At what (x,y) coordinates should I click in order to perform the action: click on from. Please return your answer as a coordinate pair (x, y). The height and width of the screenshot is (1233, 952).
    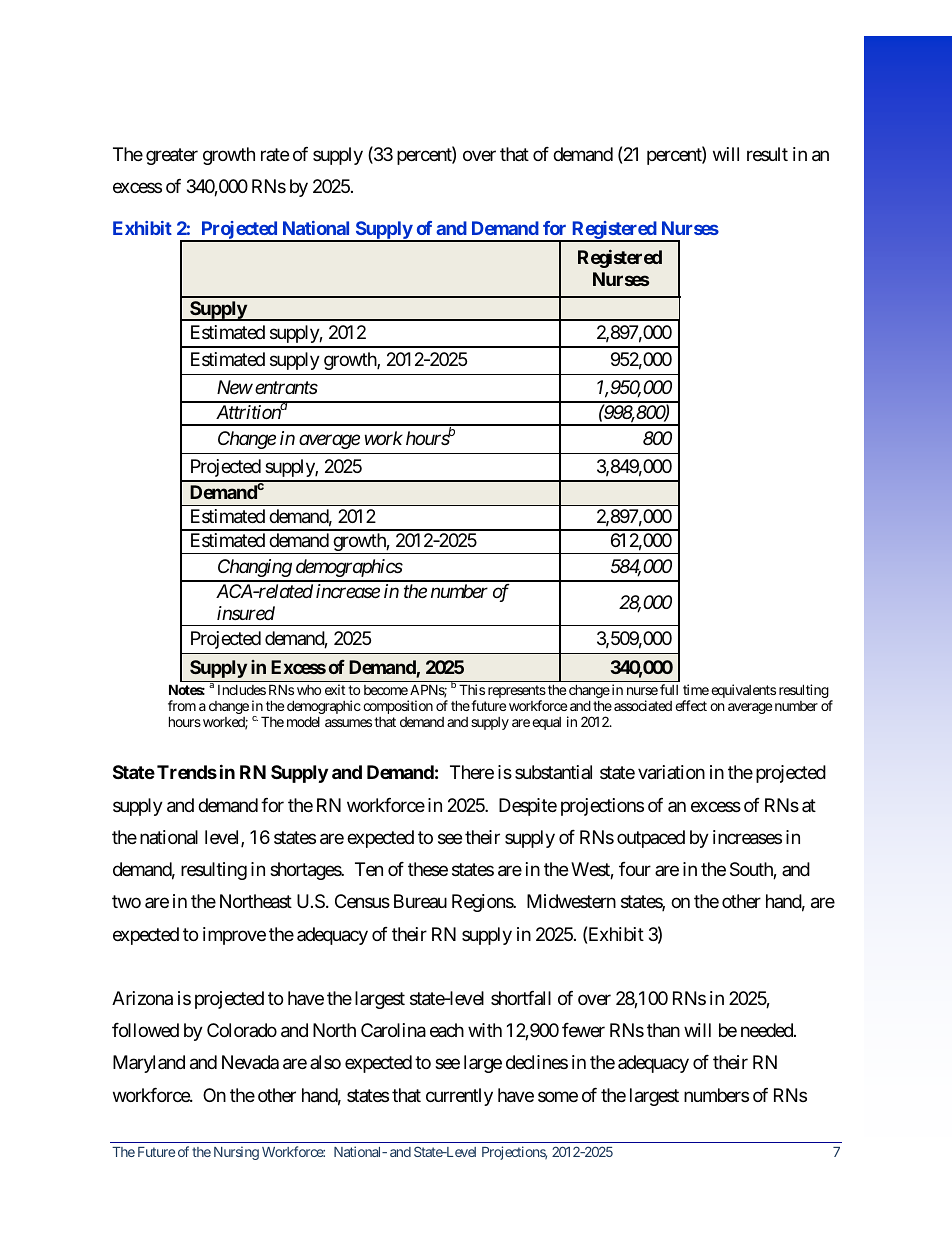
    Looking at the image, I should click on (182, 705).
